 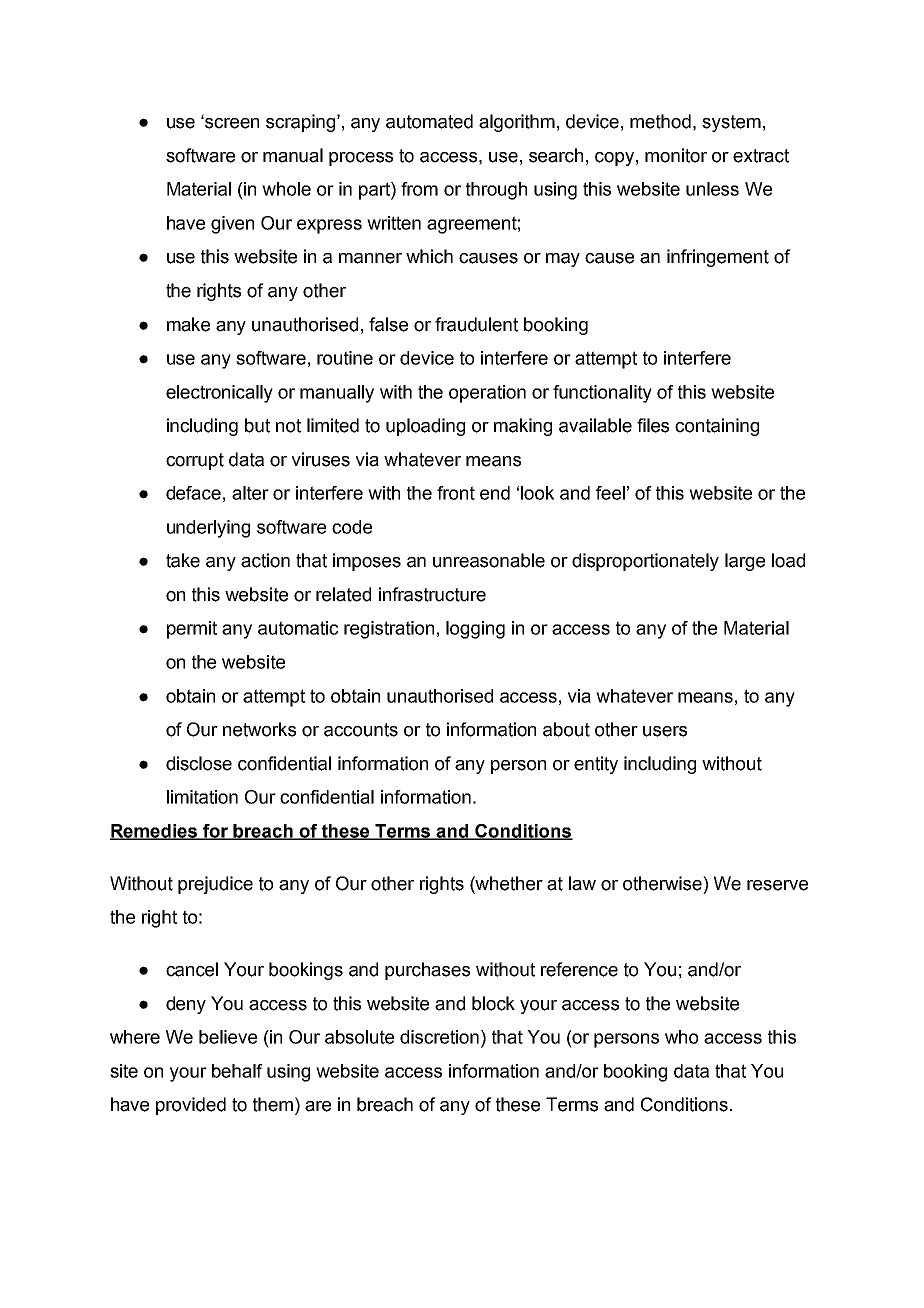 What do you see at coordinates (676, 155) in the screenshot?
I see `monitor` at bounding box center [676, 155].
